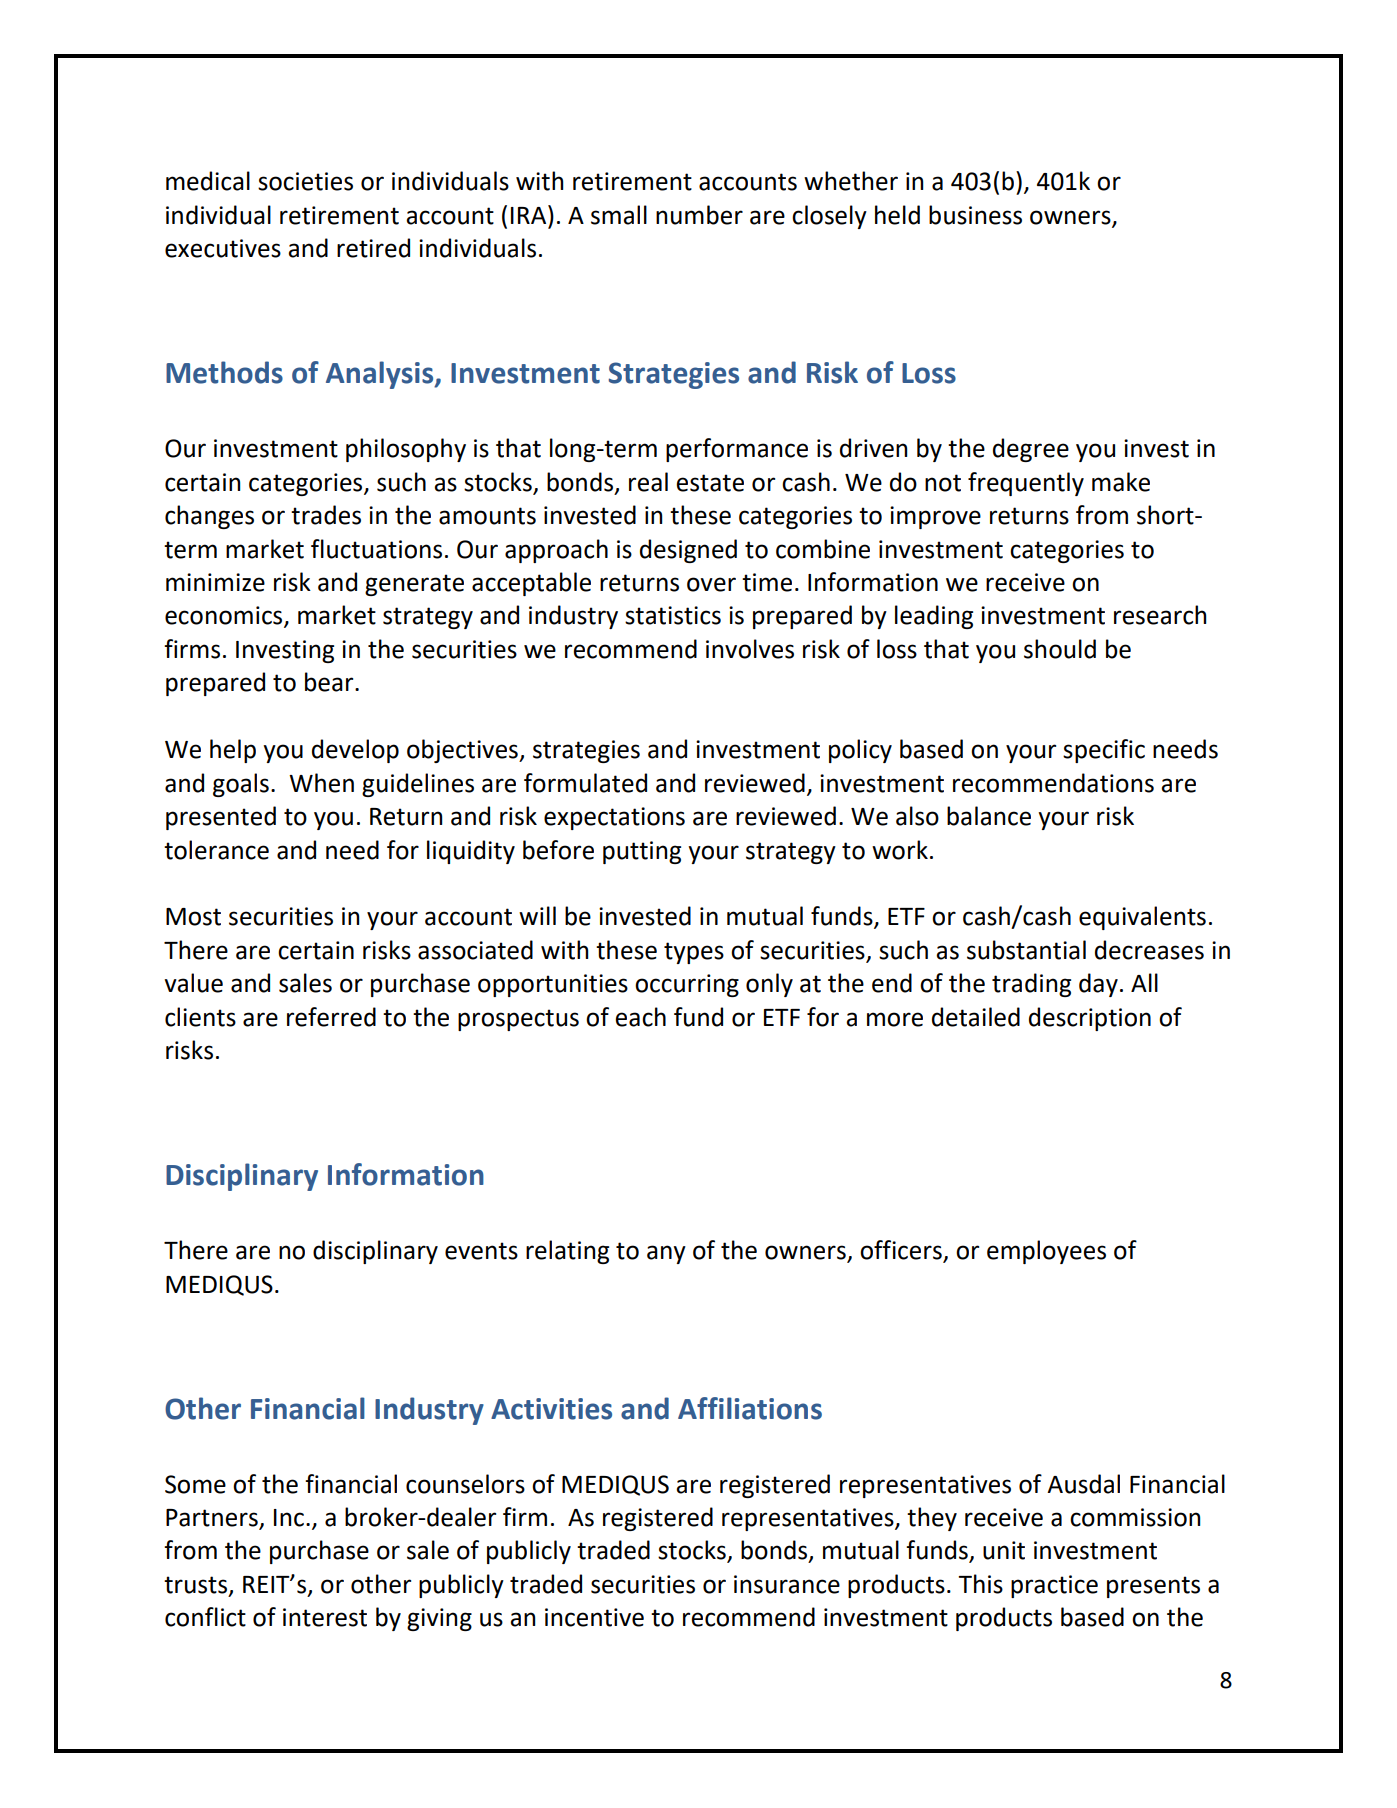  What do you see at coordinates (216, 850) in the document?
I see `tolerance` at bounding box center [216, 850].
